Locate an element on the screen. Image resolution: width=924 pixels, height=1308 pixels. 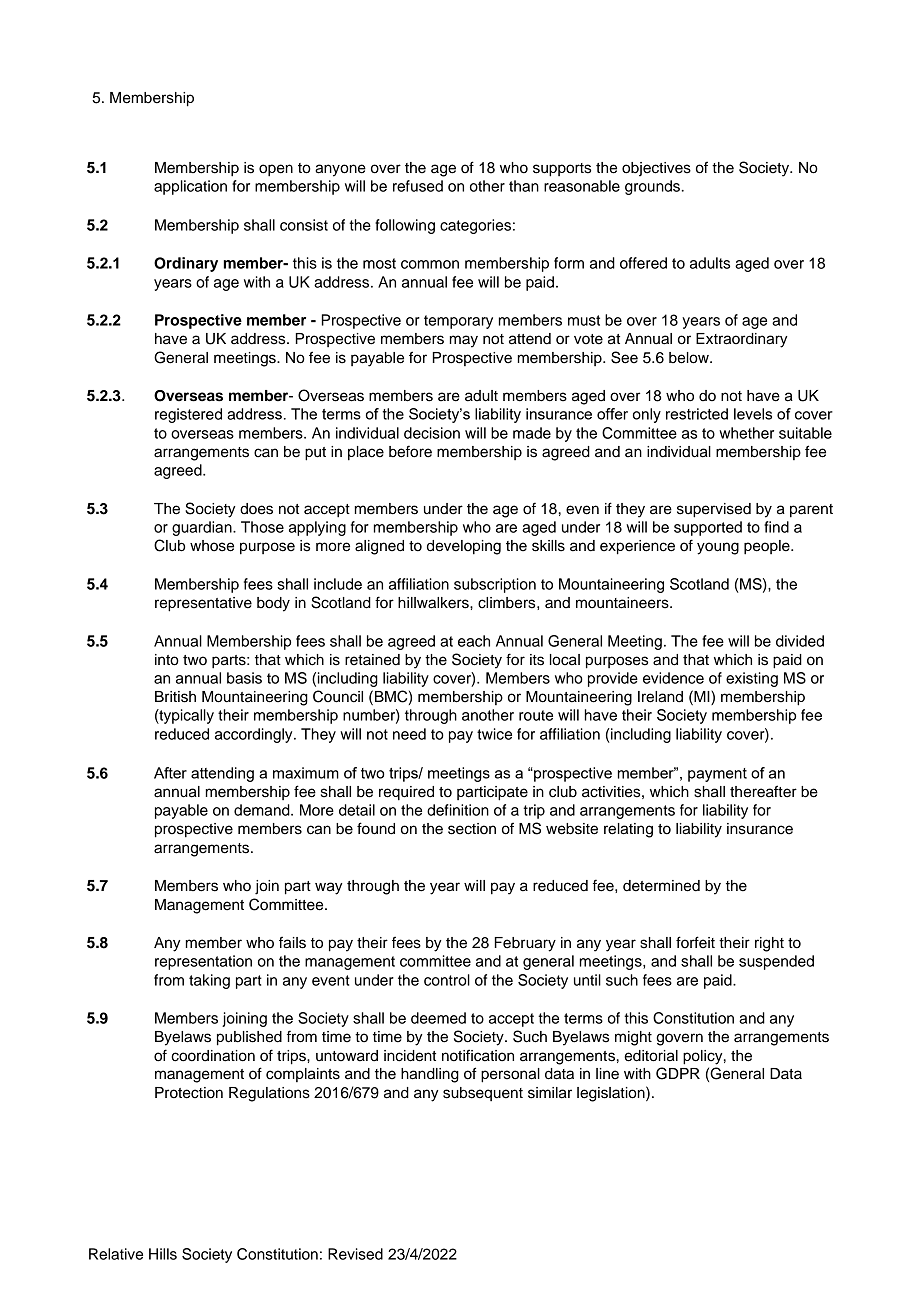
Hills is located at coordinates (163, 1254).
